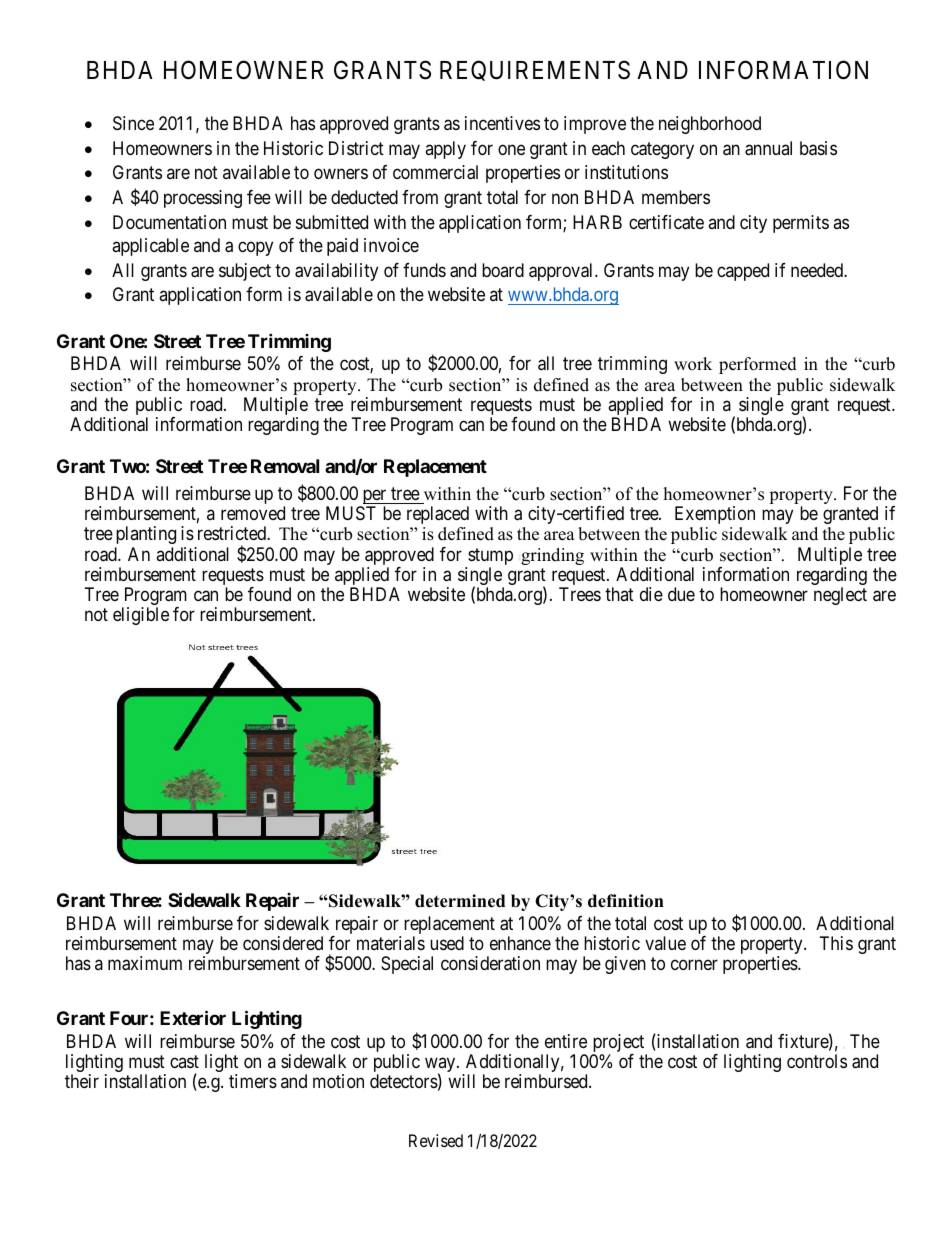 This image has height=1233, width=952. What do you see at coordinates (817, 1061) in the image?
I see `controls` at bounding box center [817, 1061].
